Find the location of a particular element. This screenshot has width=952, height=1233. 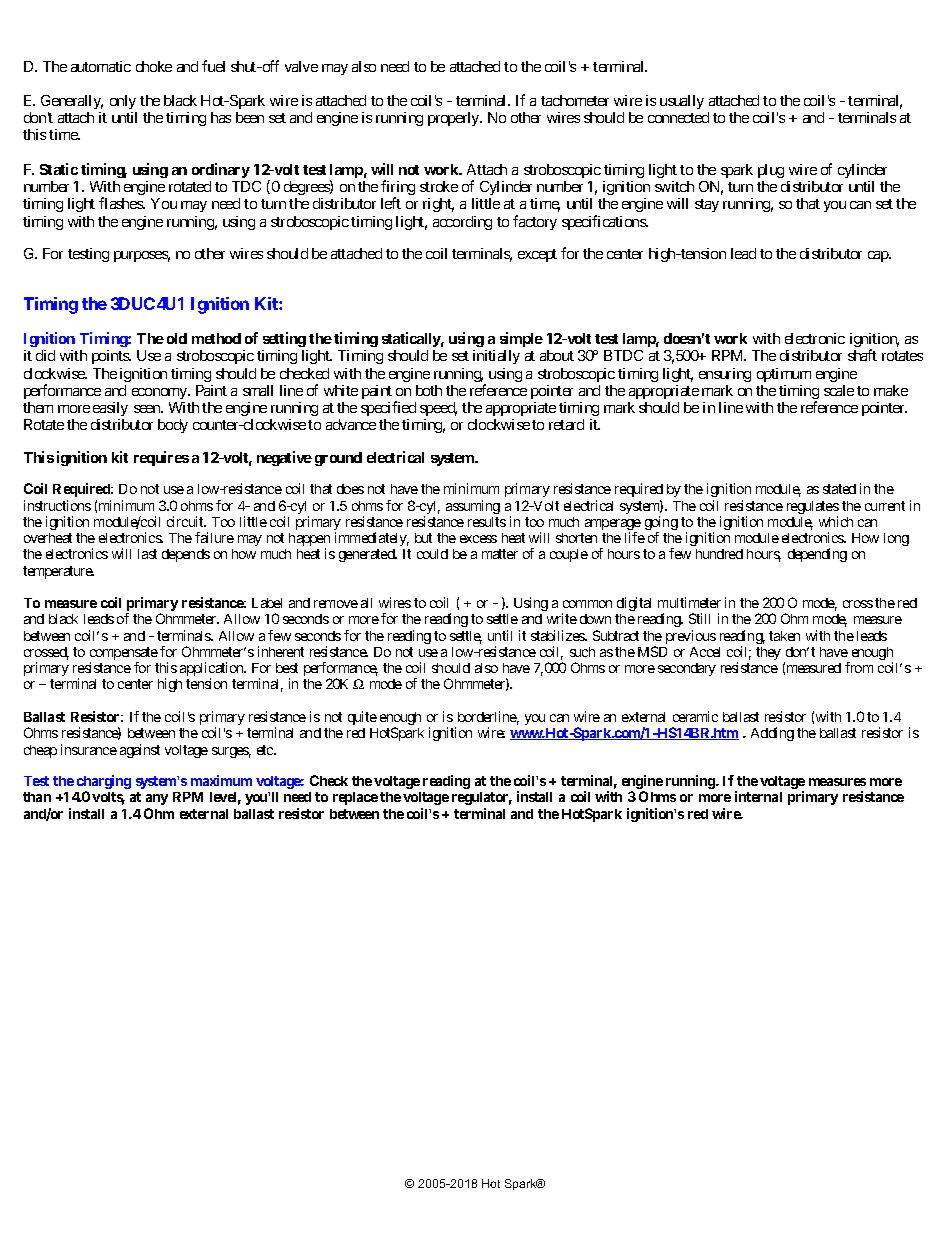

scale is located at coordinates (839, 390).
